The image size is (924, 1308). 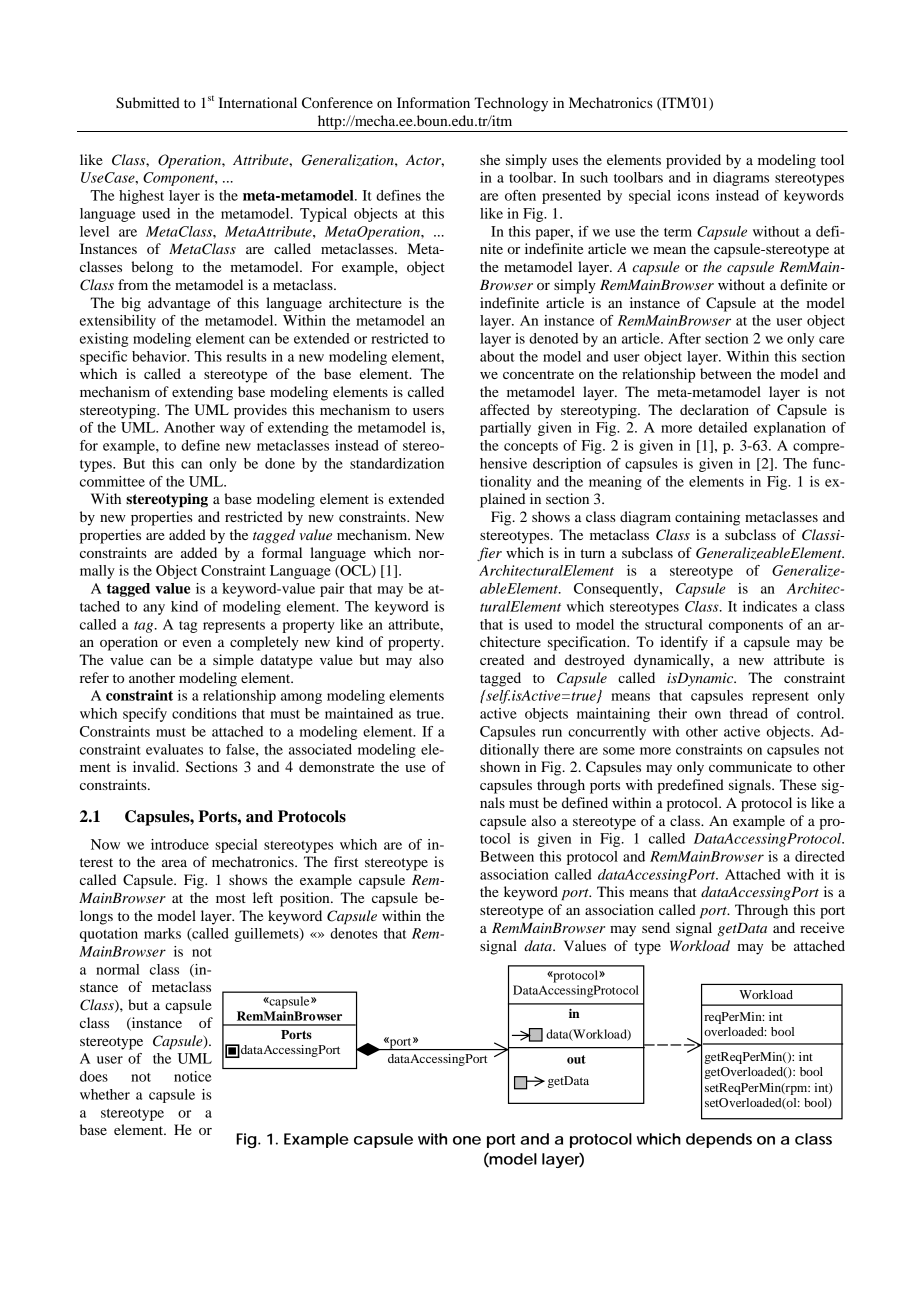 What do you see at coordinates (750, 766) in the document?
I see `communicate` at bounding box center [750, 766].
